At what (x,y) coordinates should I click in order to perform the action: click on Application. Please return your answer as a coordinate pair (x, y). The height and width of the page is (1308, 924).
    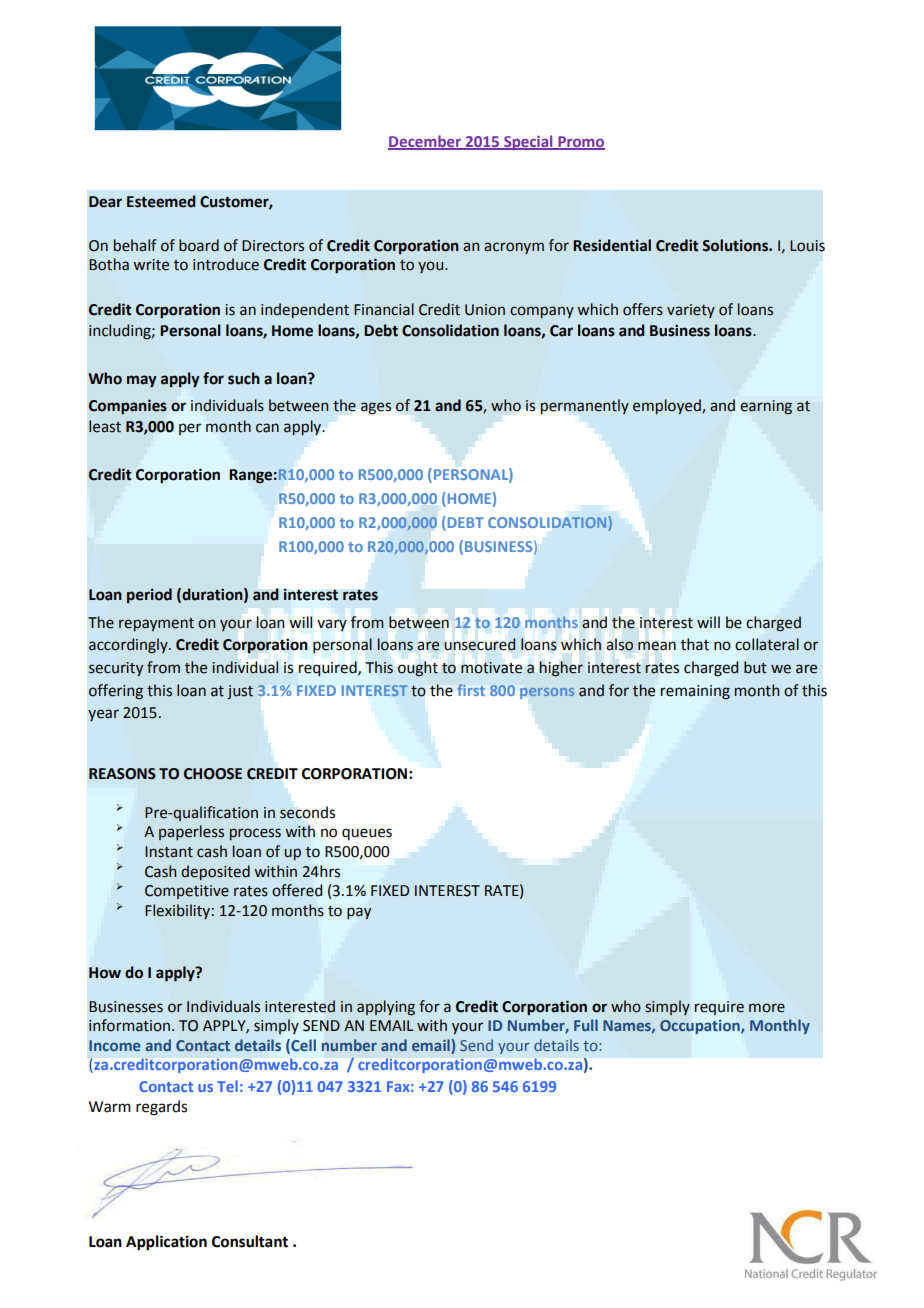
    Looking at the image, I should click on (166, 1243).
